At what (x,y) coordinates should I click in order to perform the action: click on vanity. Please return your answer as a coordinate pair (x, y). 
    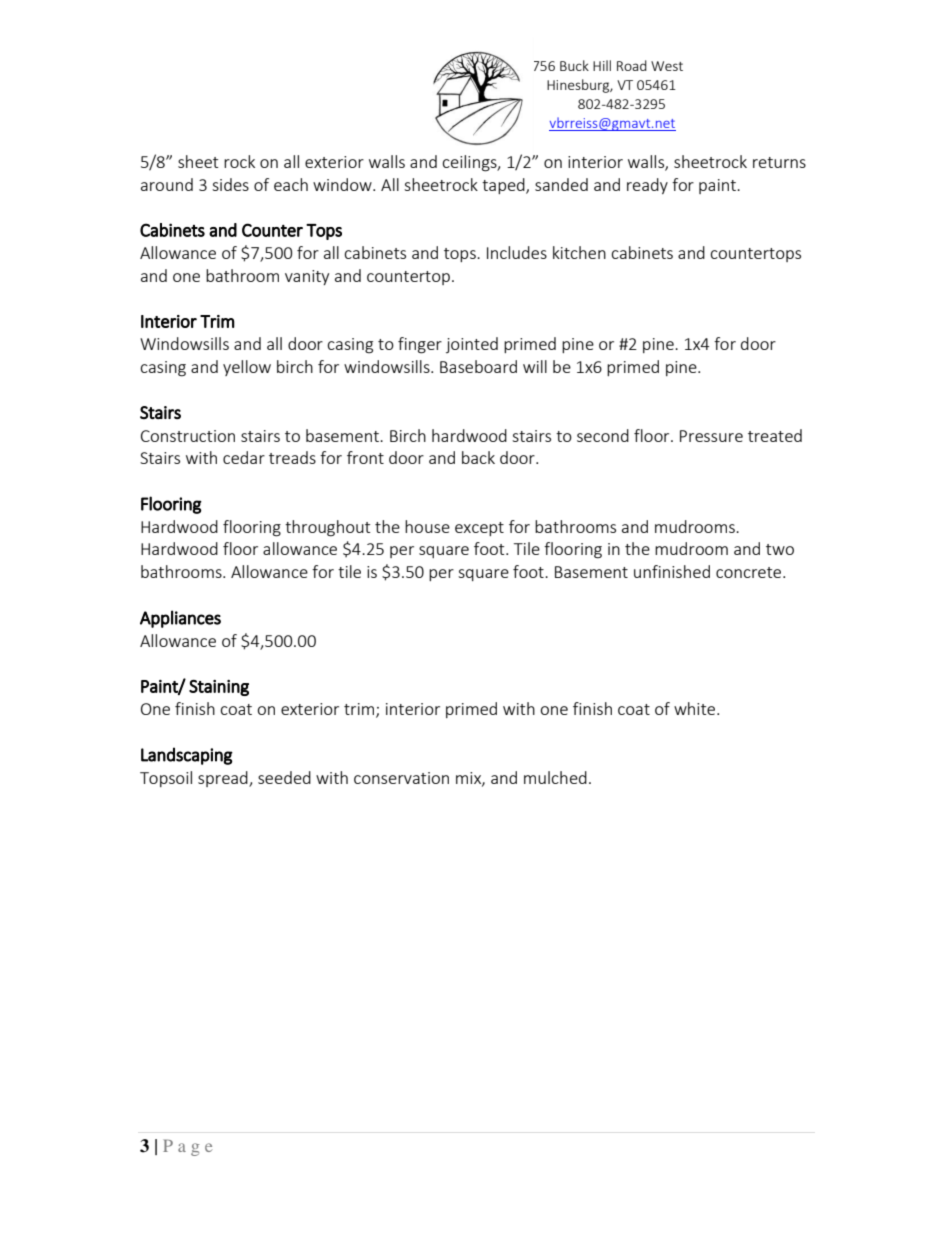
    Looking at the image, I should click on (307, 277).
